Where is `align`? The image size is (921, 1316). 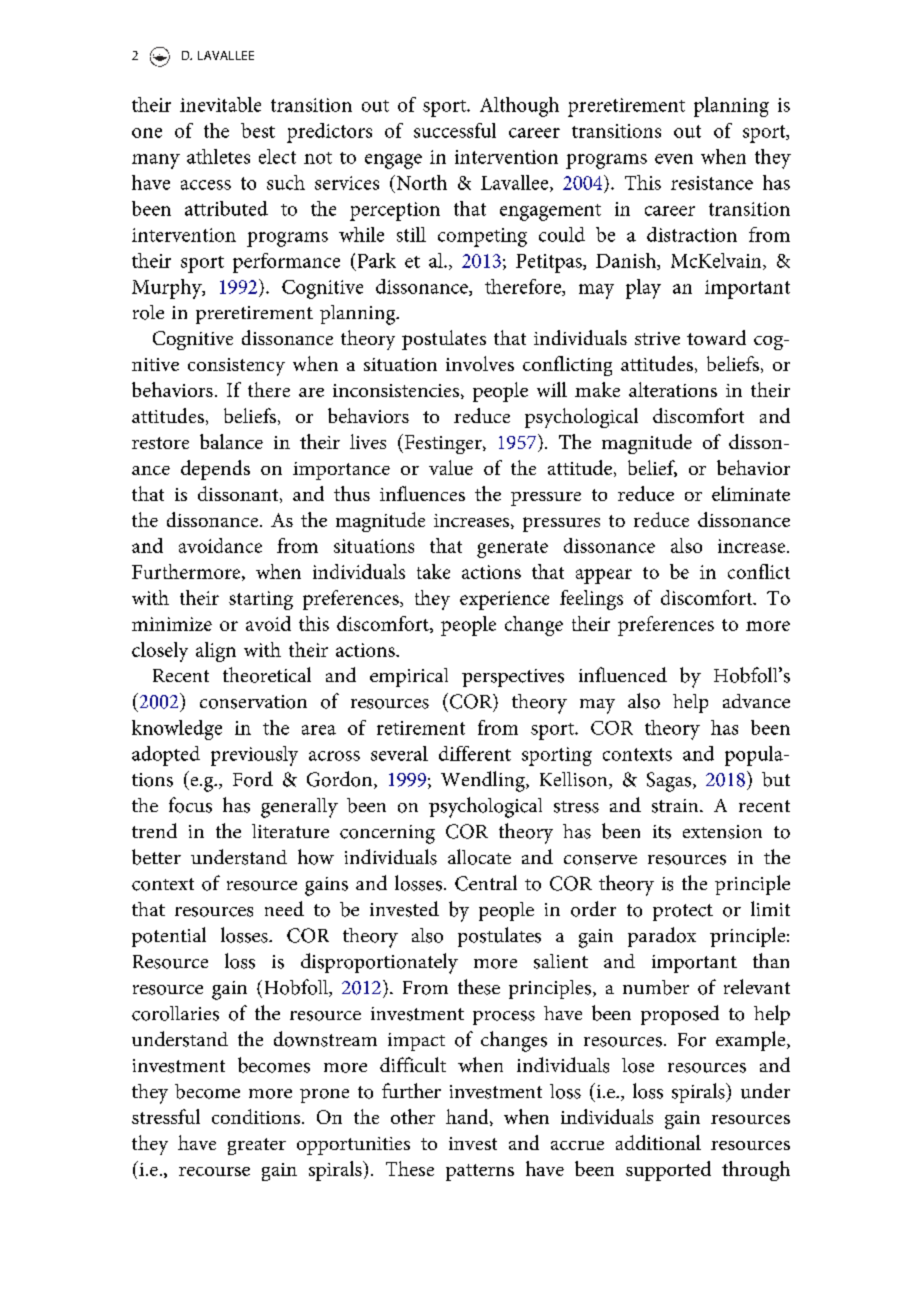
align is located at coordinates (216, 652).
